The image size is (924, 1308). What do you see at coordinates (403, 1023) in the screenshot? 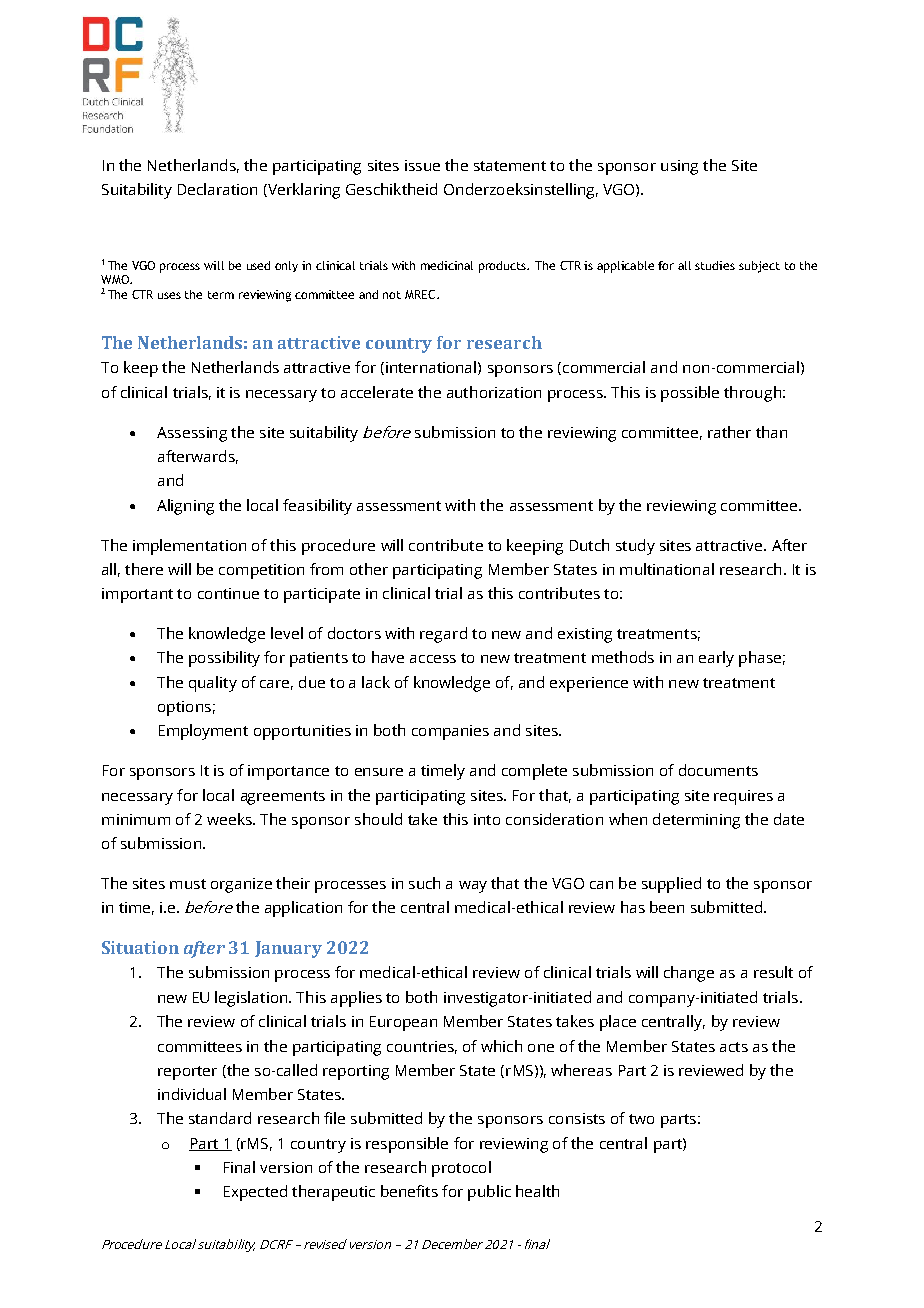
I see `European` at bounding box center [403, 1023].
